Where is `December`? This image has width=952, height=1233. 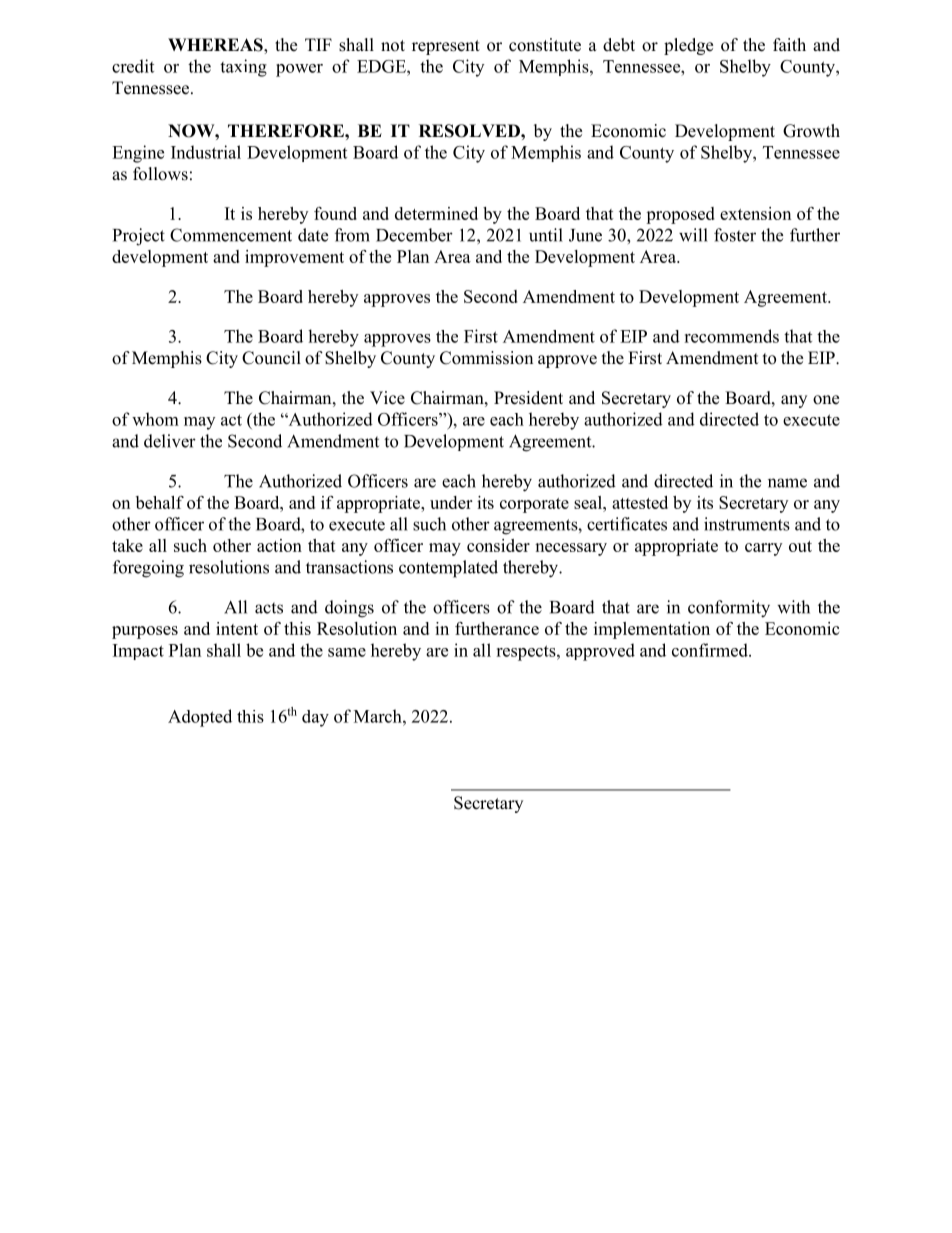
December is located at coordinates (414, 235).
